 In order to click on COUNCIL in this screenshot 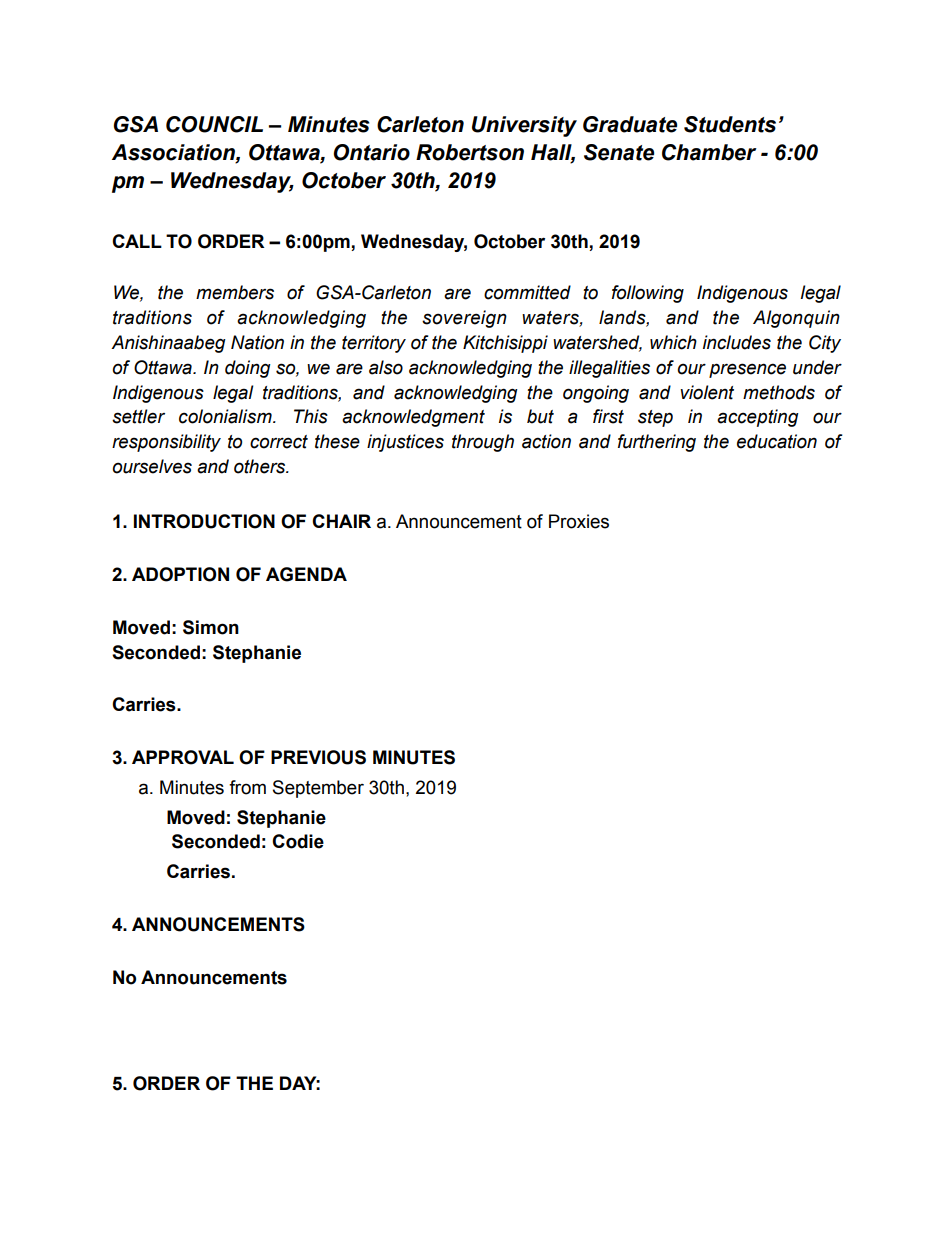, I will do `click(214, 124)`.
